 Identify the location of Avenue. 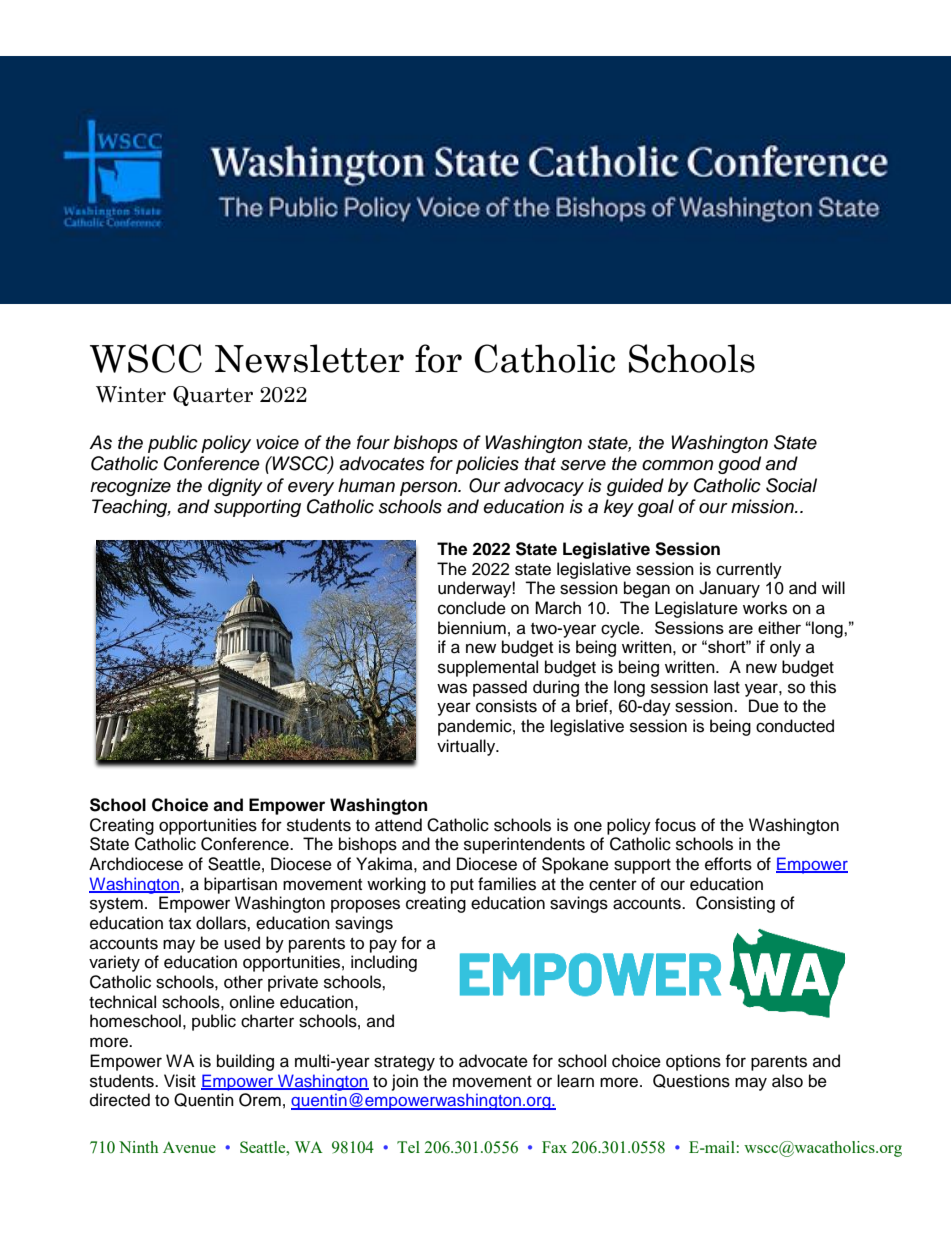
(189, 1147).
